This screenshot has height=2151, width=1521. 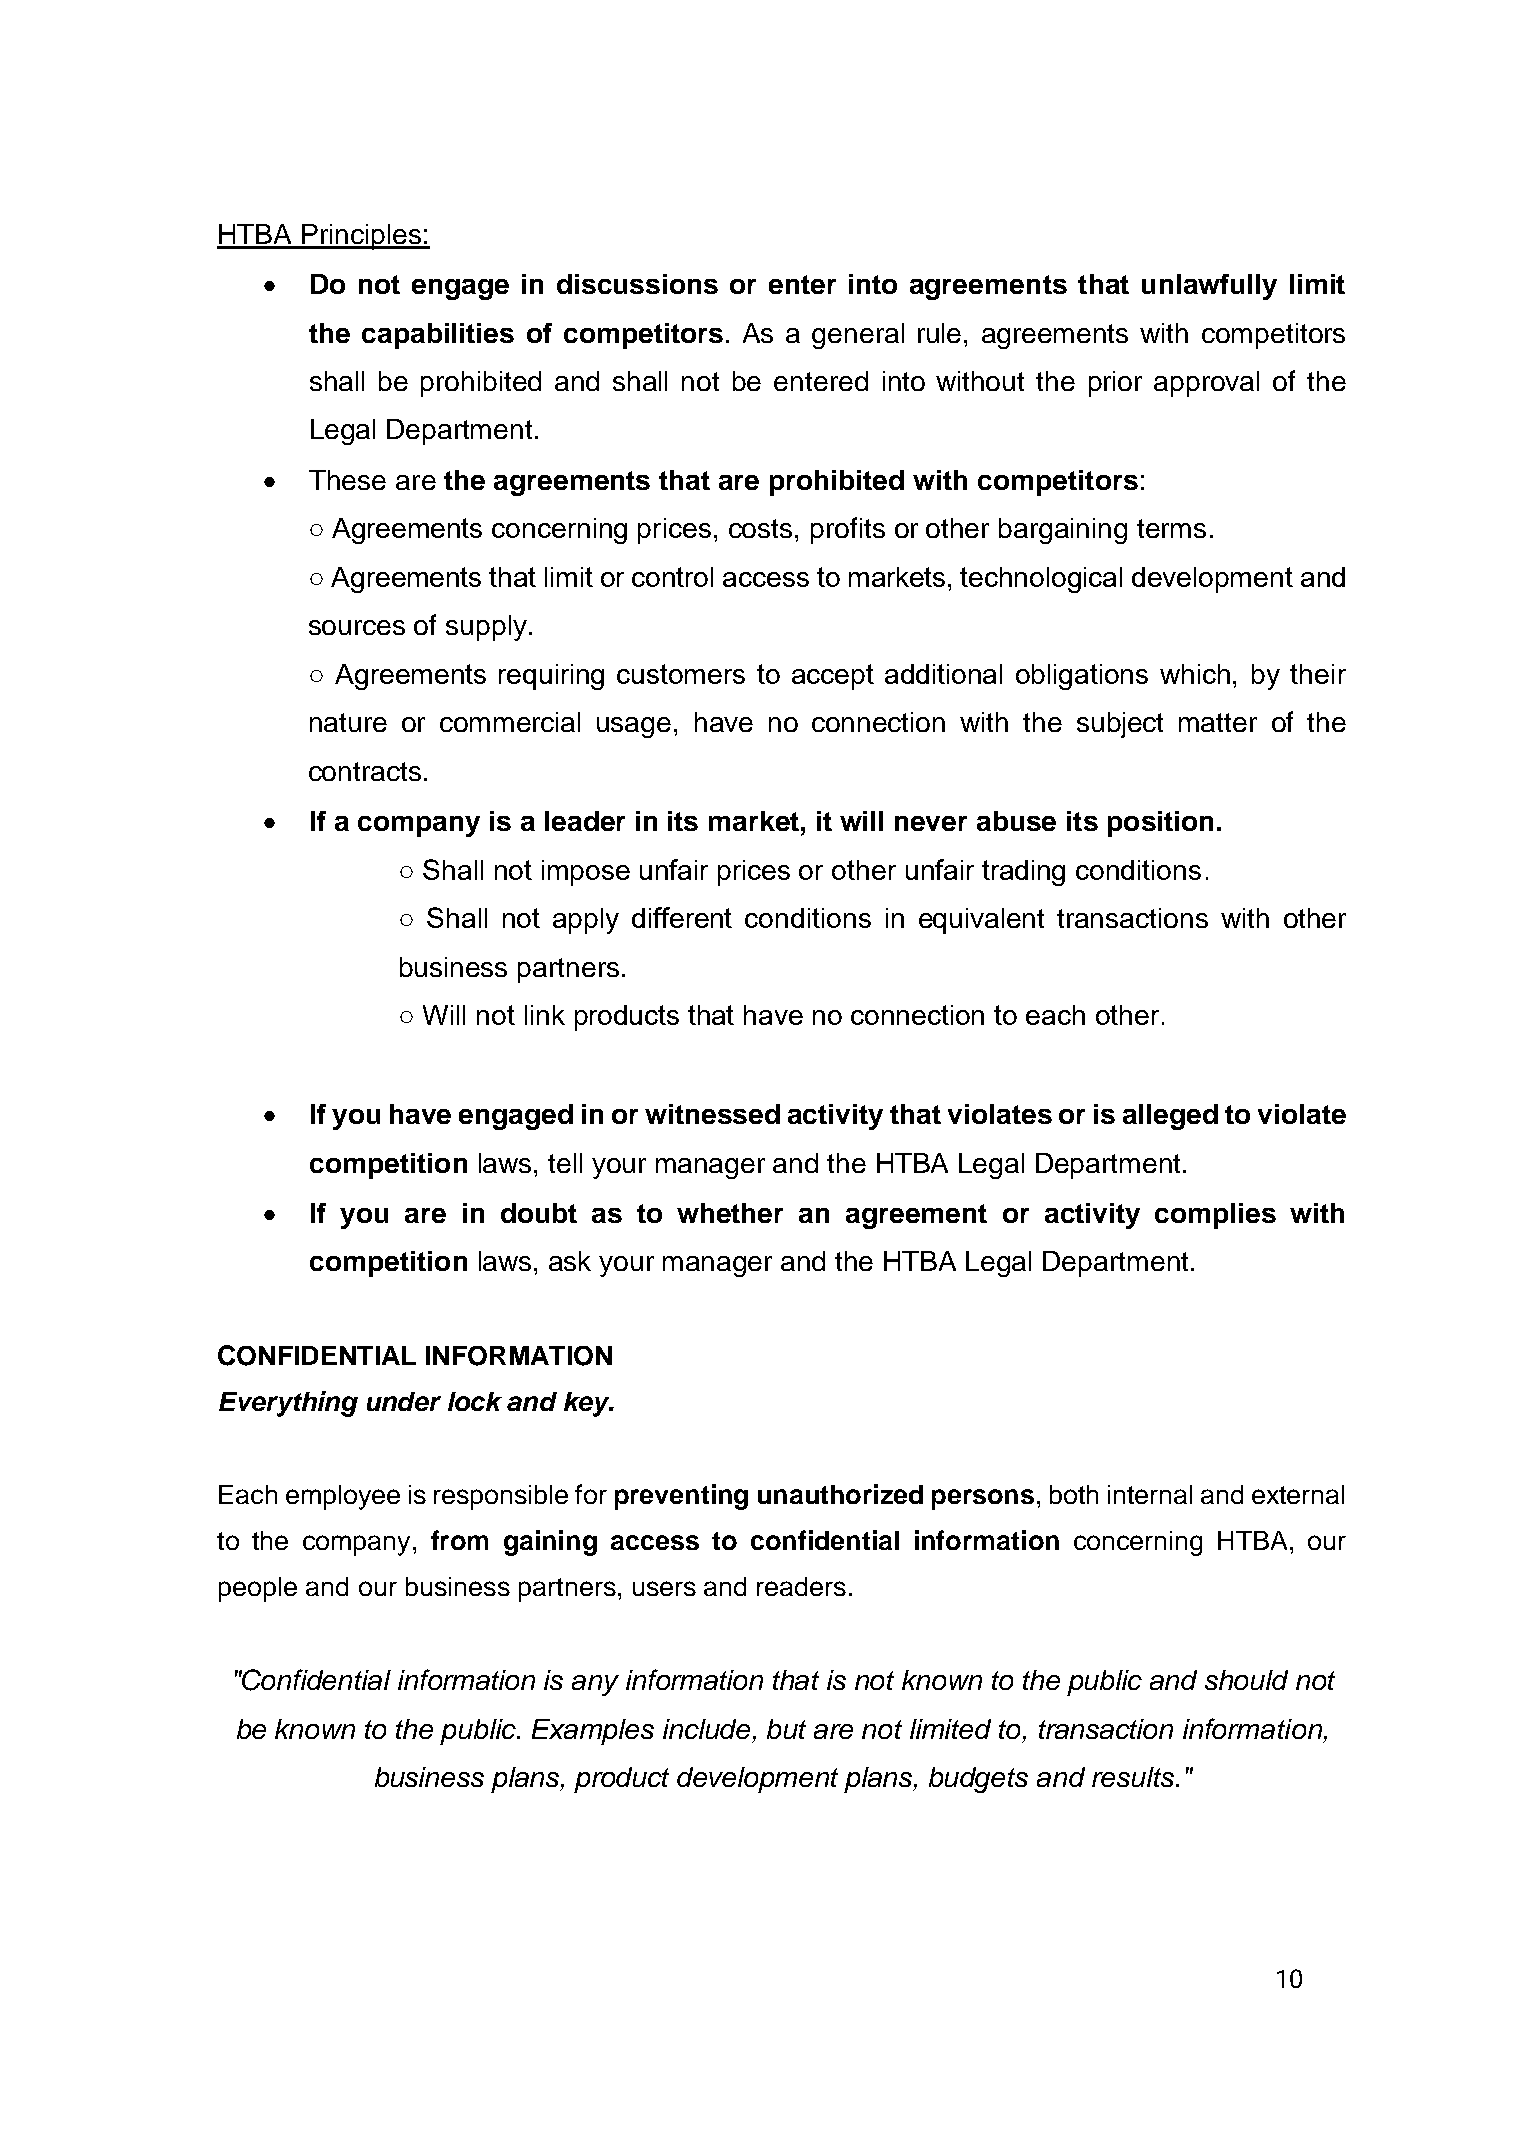 I want to click on witnessed, so click(x=712, y=1114).
